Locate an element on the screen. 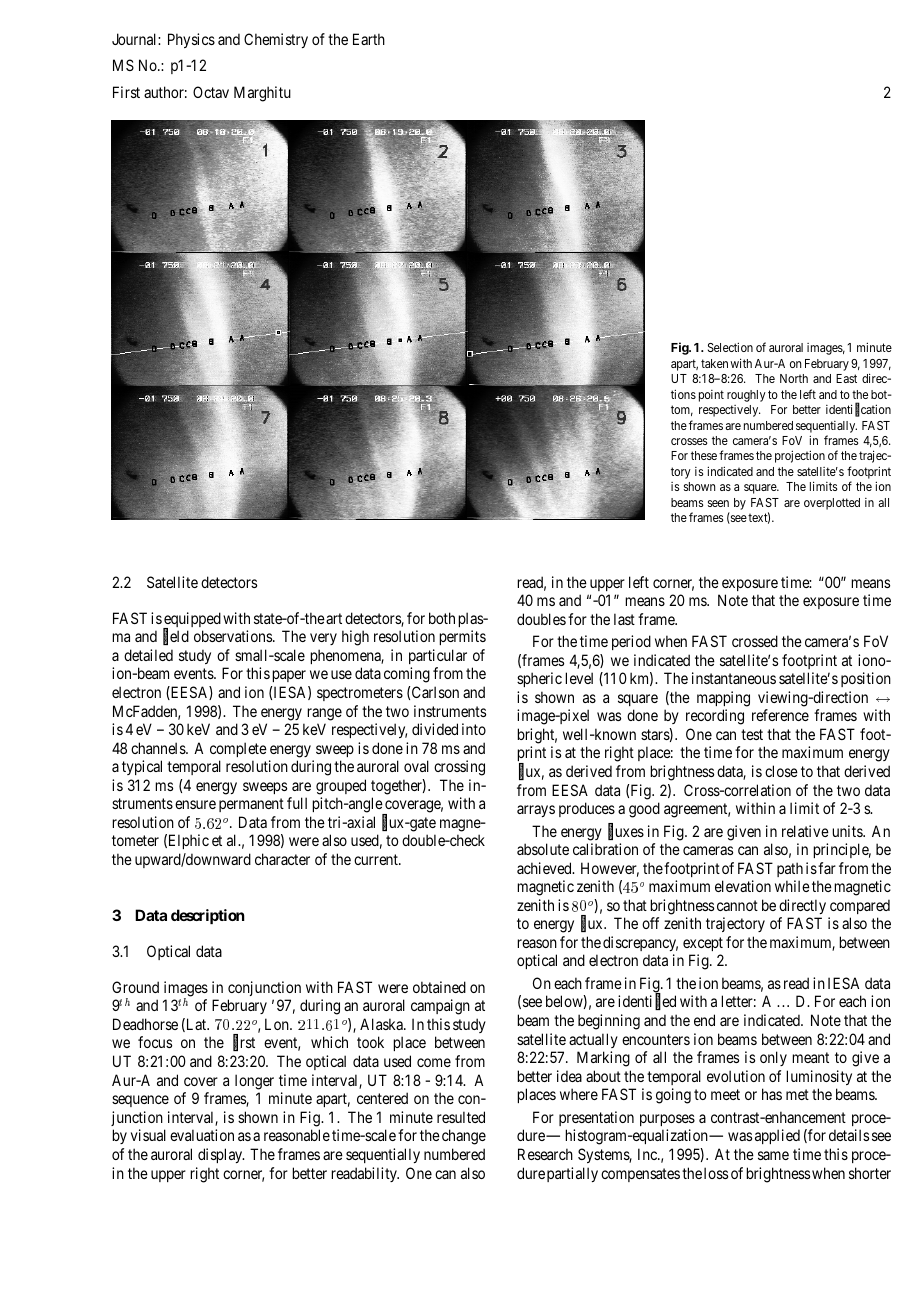 The image size is (924, 1308). permits is located at coordinates (462, 637).
